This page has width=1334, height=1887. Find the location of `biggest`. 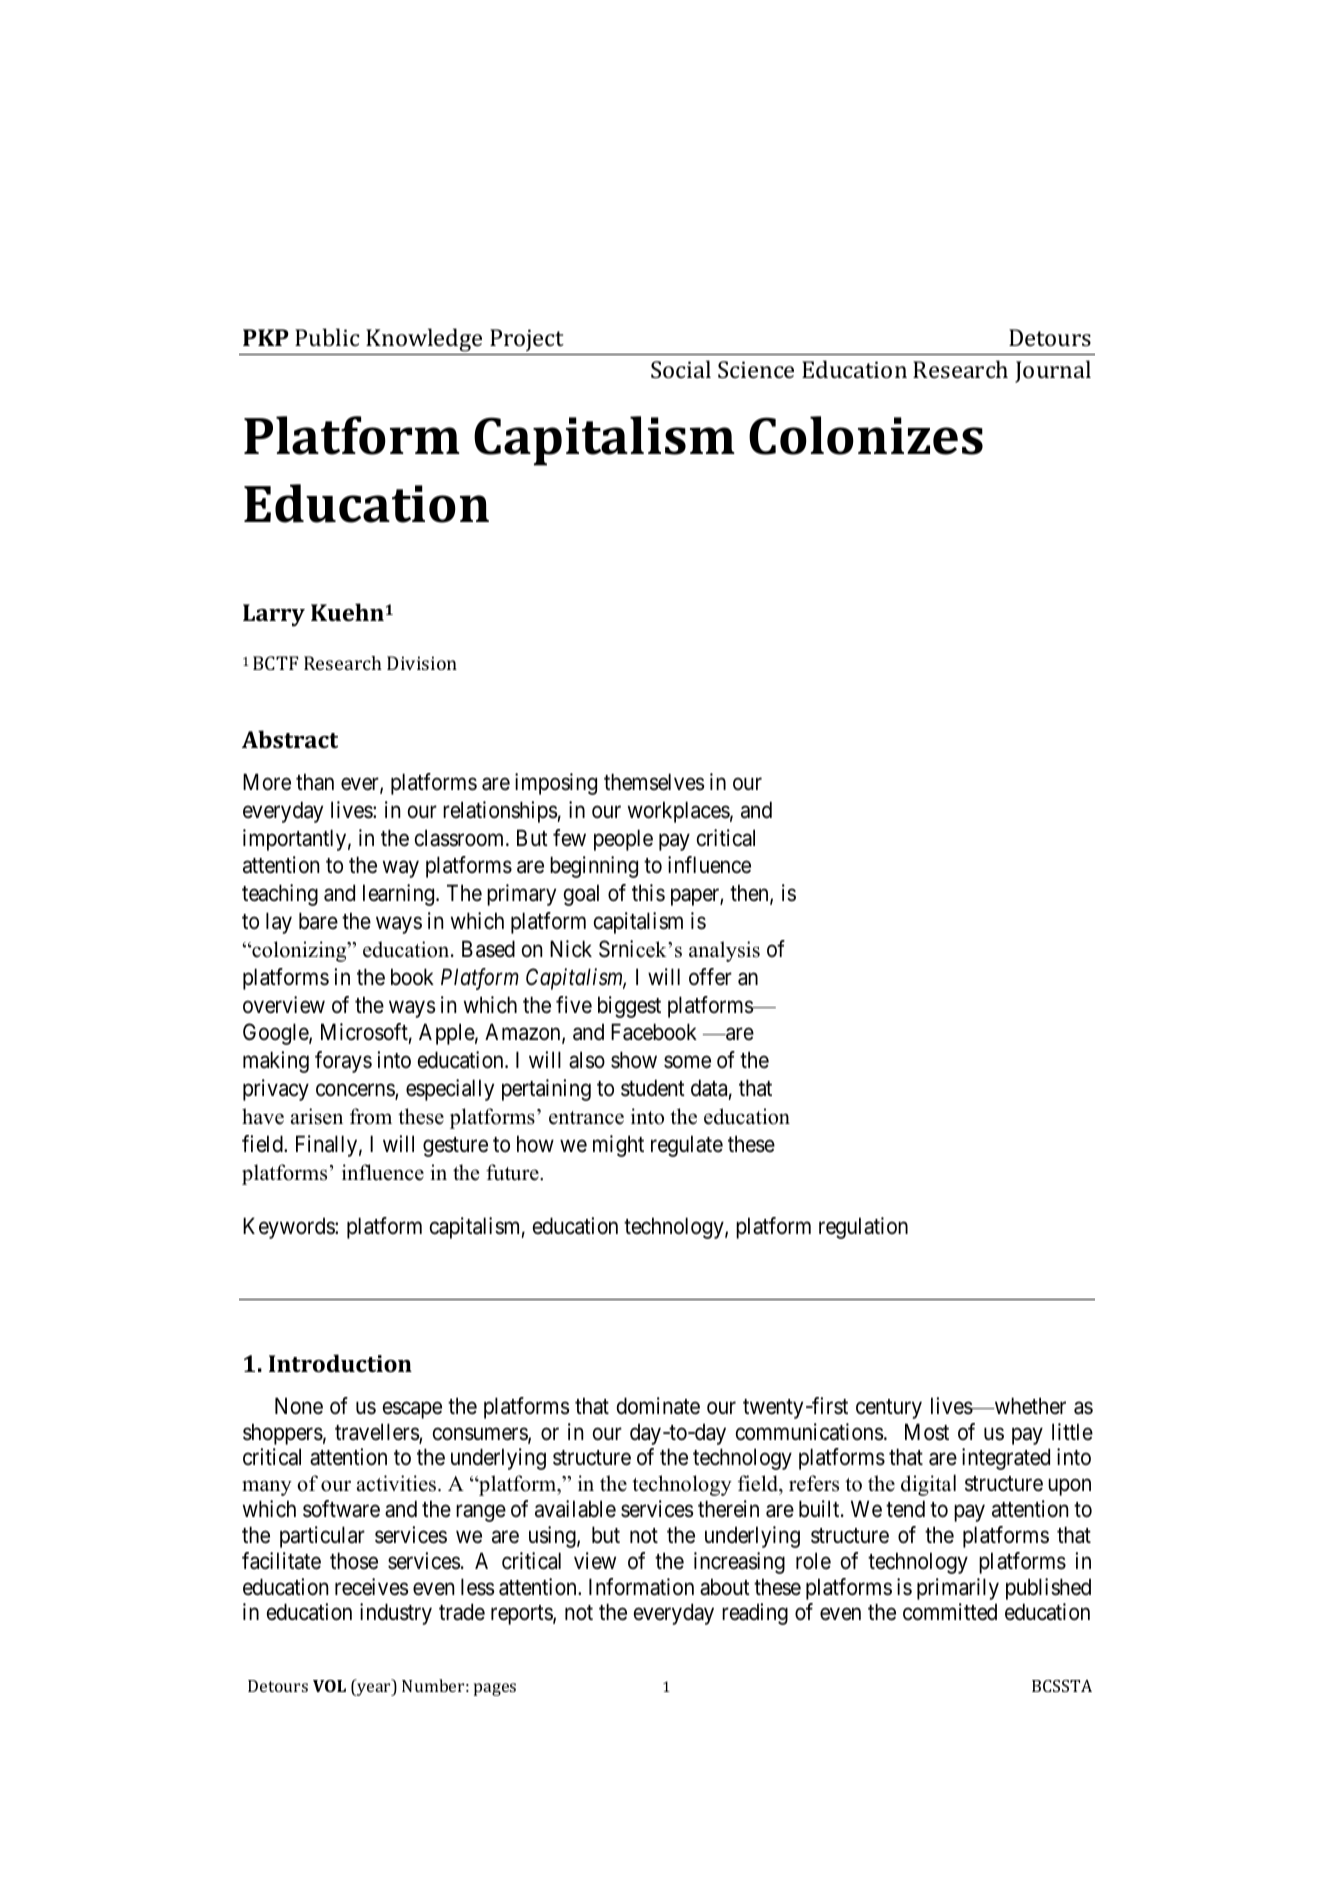

biggest is located at coordinates (629, 1007).
